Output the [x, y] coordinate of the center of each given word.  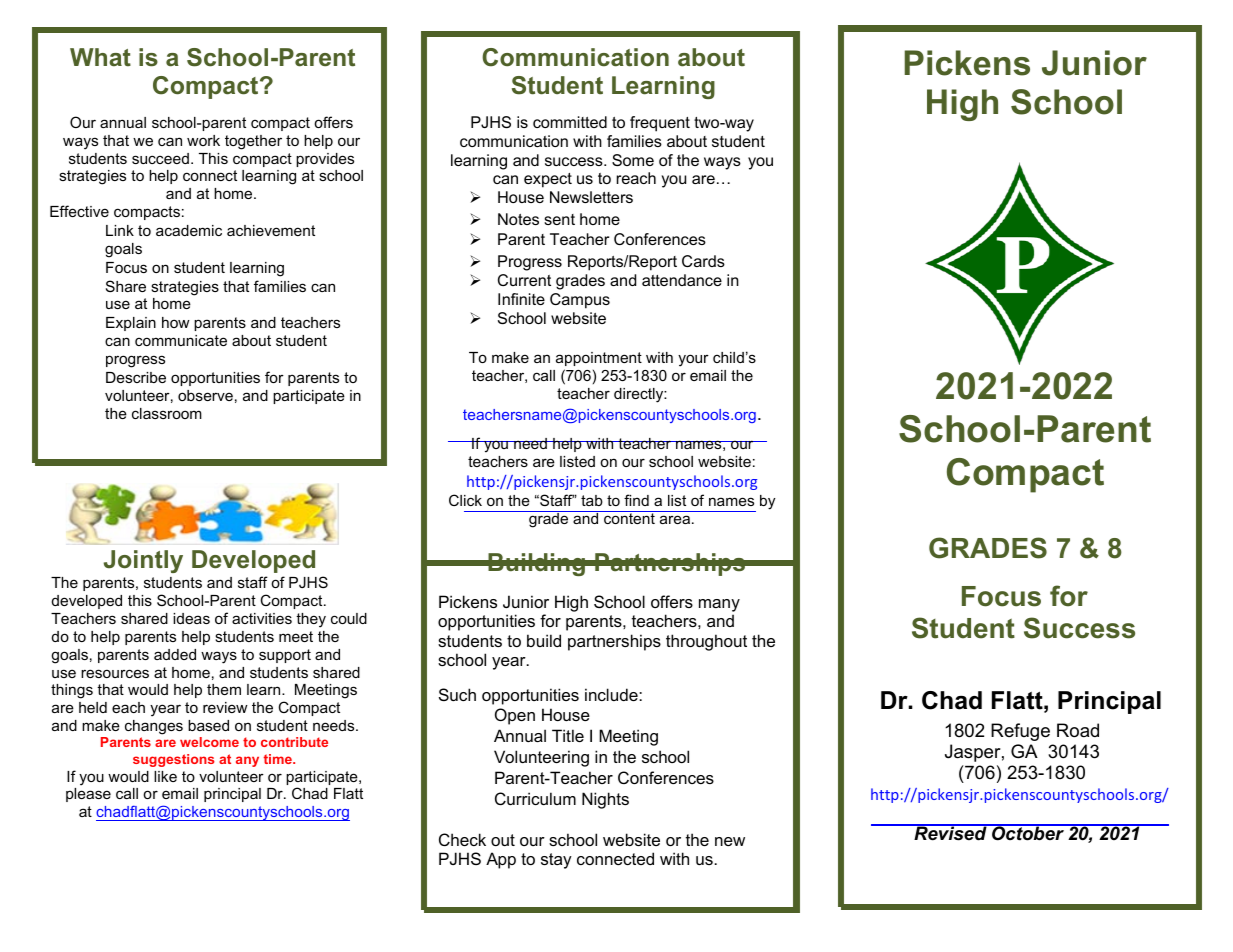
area [675, 519]
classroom [167, 413]
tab [592, 500]
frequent [660, 124]
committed [570, 122]
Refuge [1020, 732]
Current [524, 280]
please [88, 795]
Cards [703, 261]
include [612, 694]
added [175, 654]
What [100, 57]
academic [189, 230]
